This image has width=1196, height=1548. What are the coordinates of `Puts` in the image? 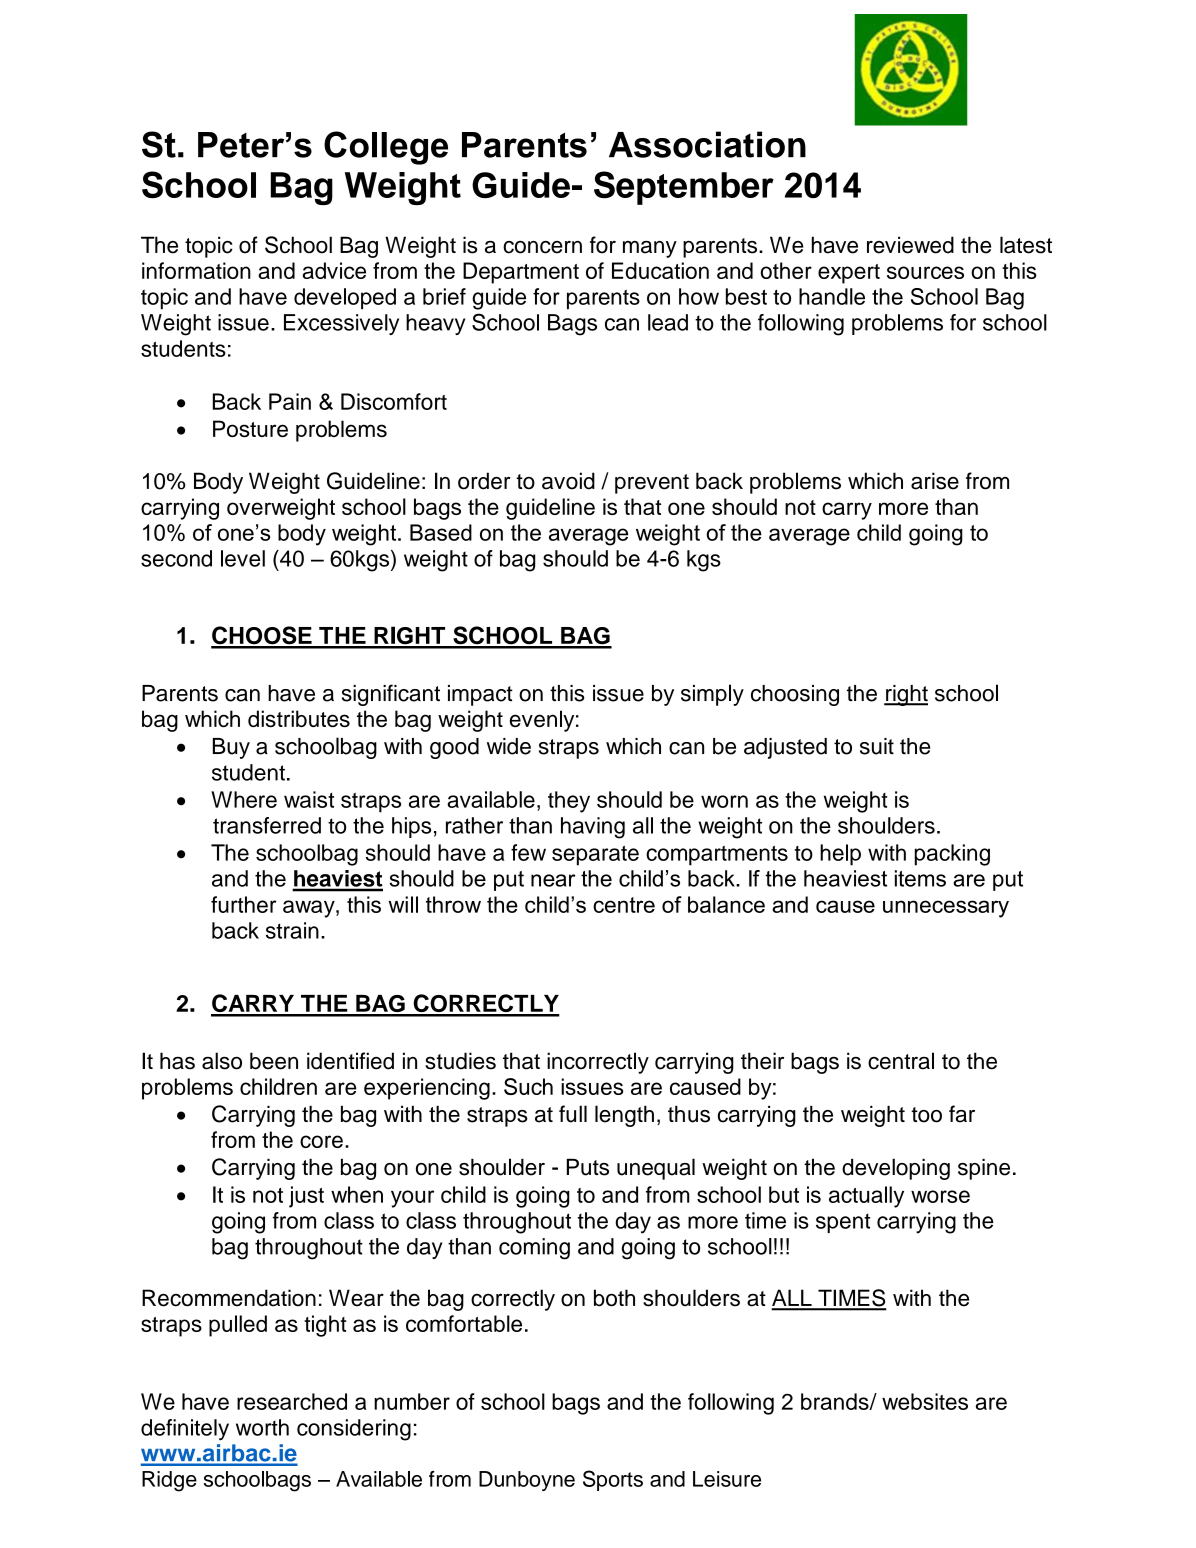 It's located at (588, 1167).
